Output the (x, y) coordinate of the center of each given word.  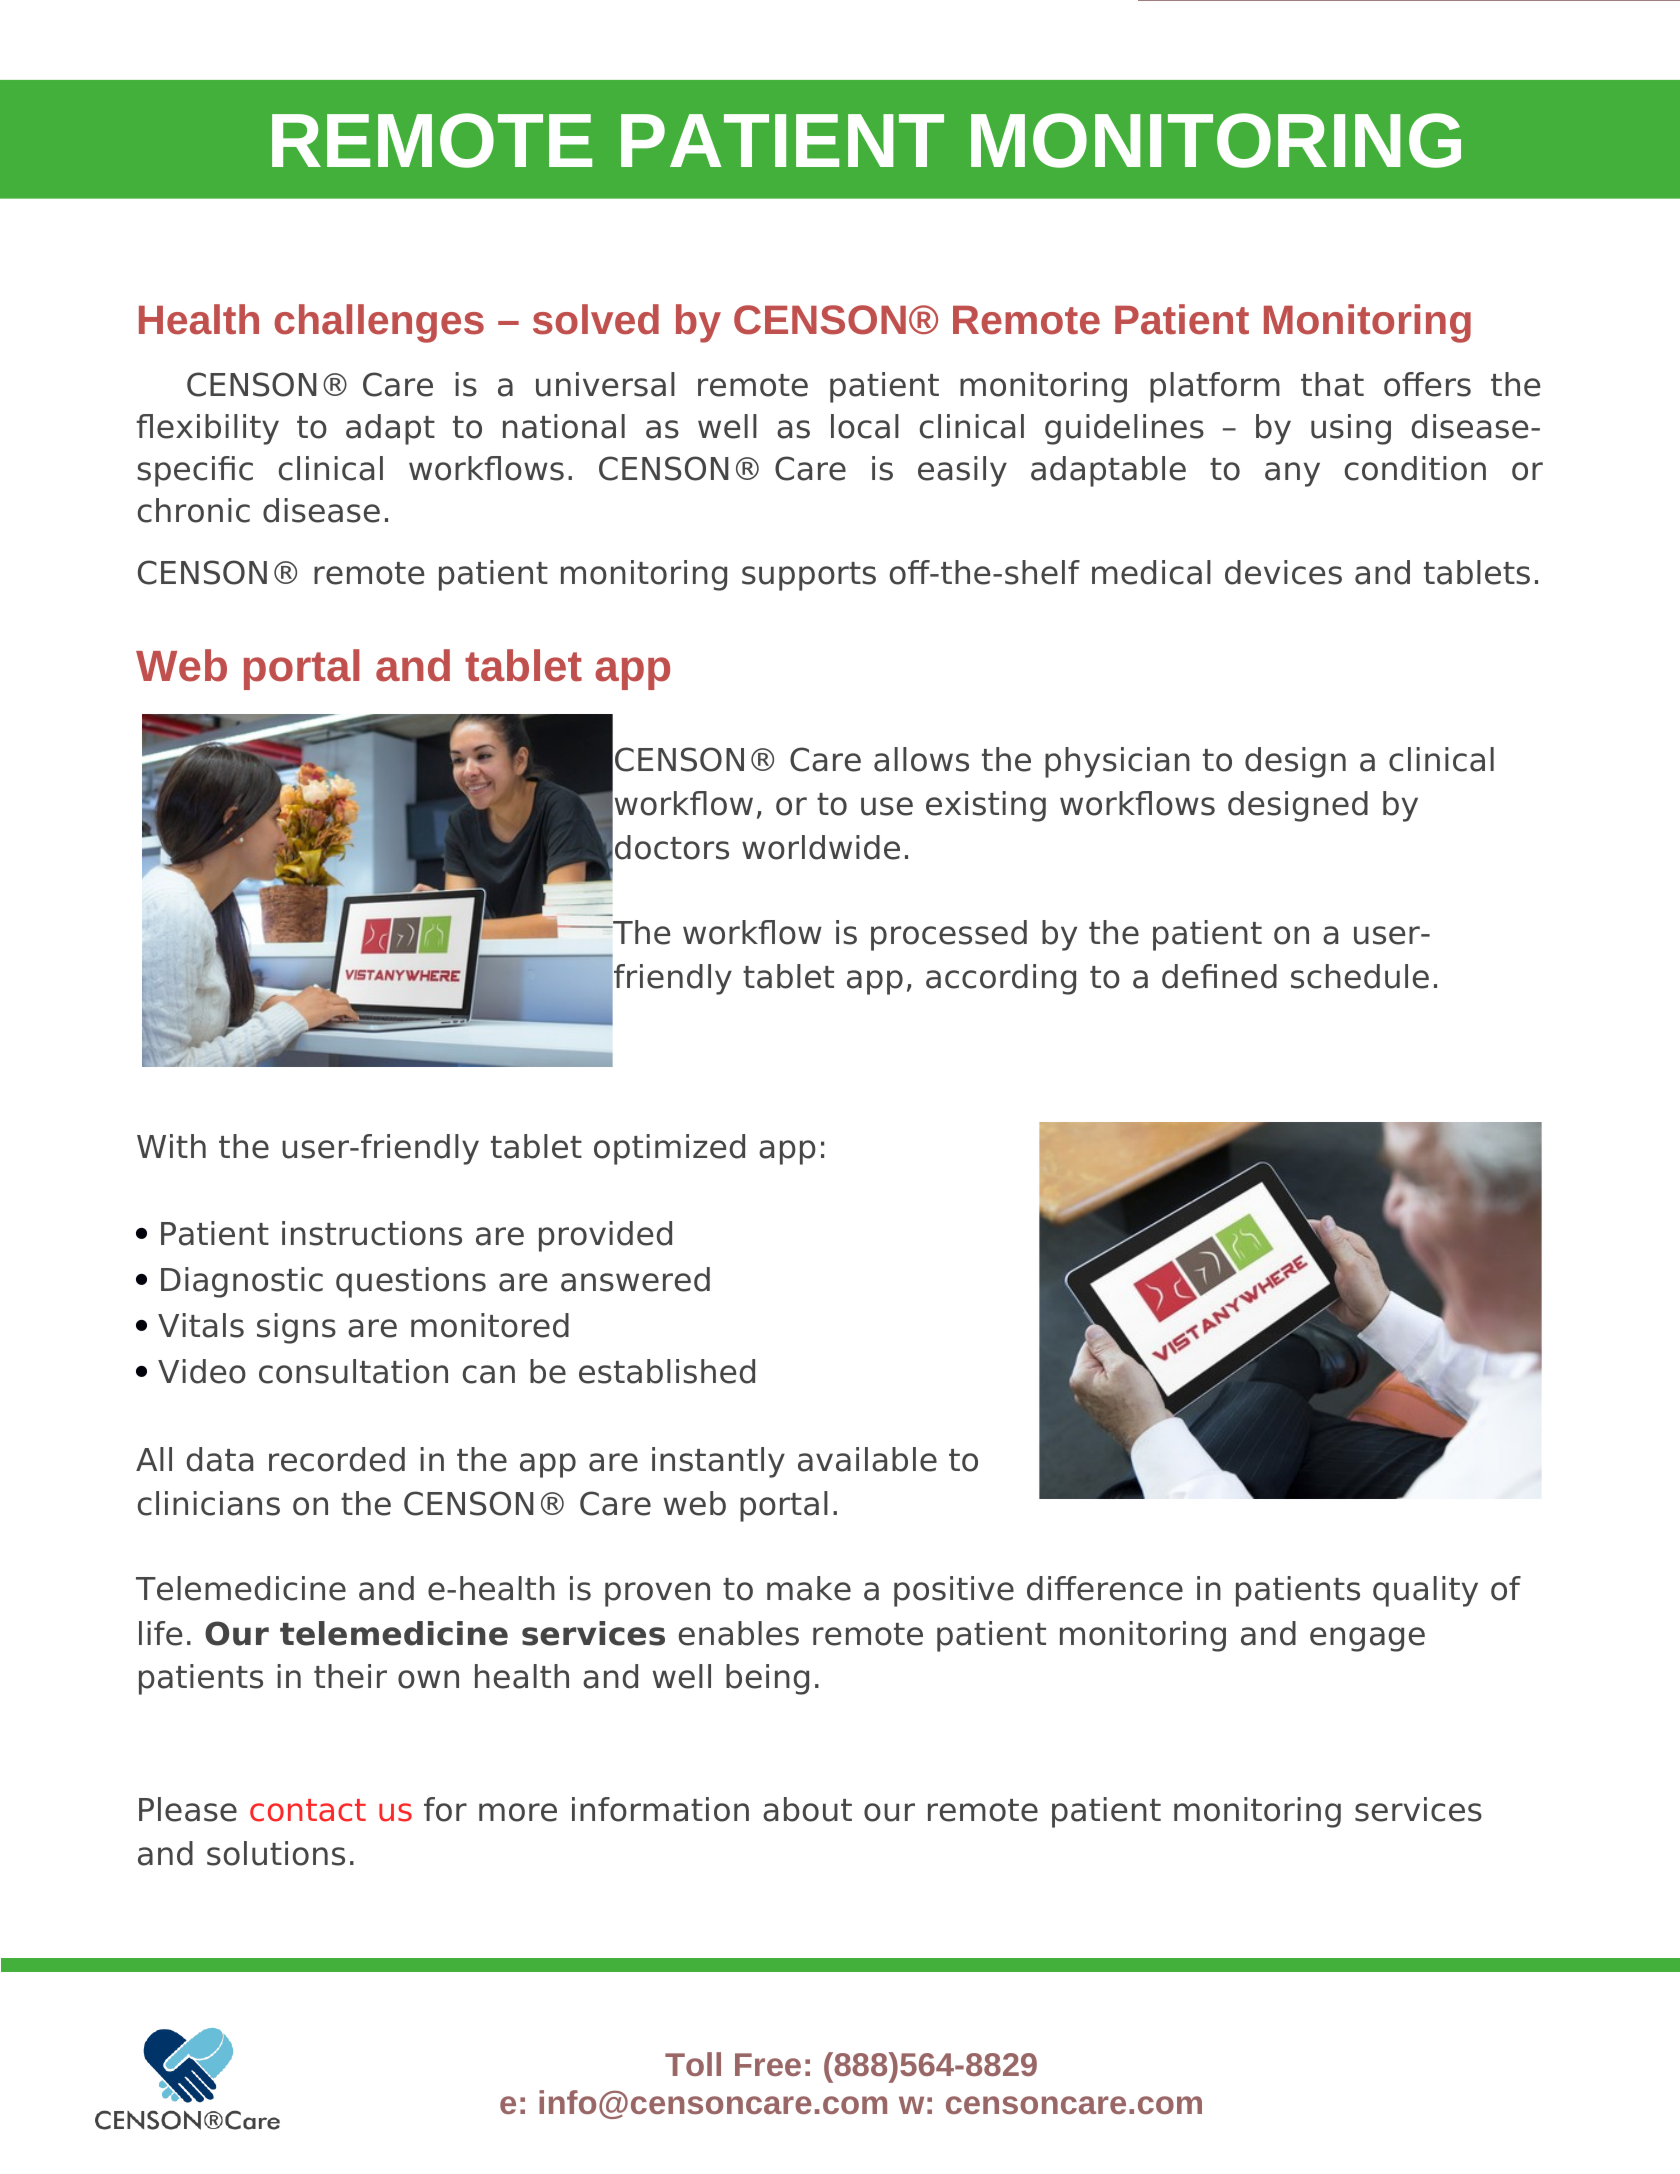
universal (605, 384)
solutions (276, 1853)
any (1292, 474)
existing (986, 806)
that (1332, 384)
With (171, 1146)
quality (1425, 1591)
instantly (718, 1462)
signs (296, 1328)
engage (1367, 1639)
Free (768, 2064)
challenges (379, 323)
